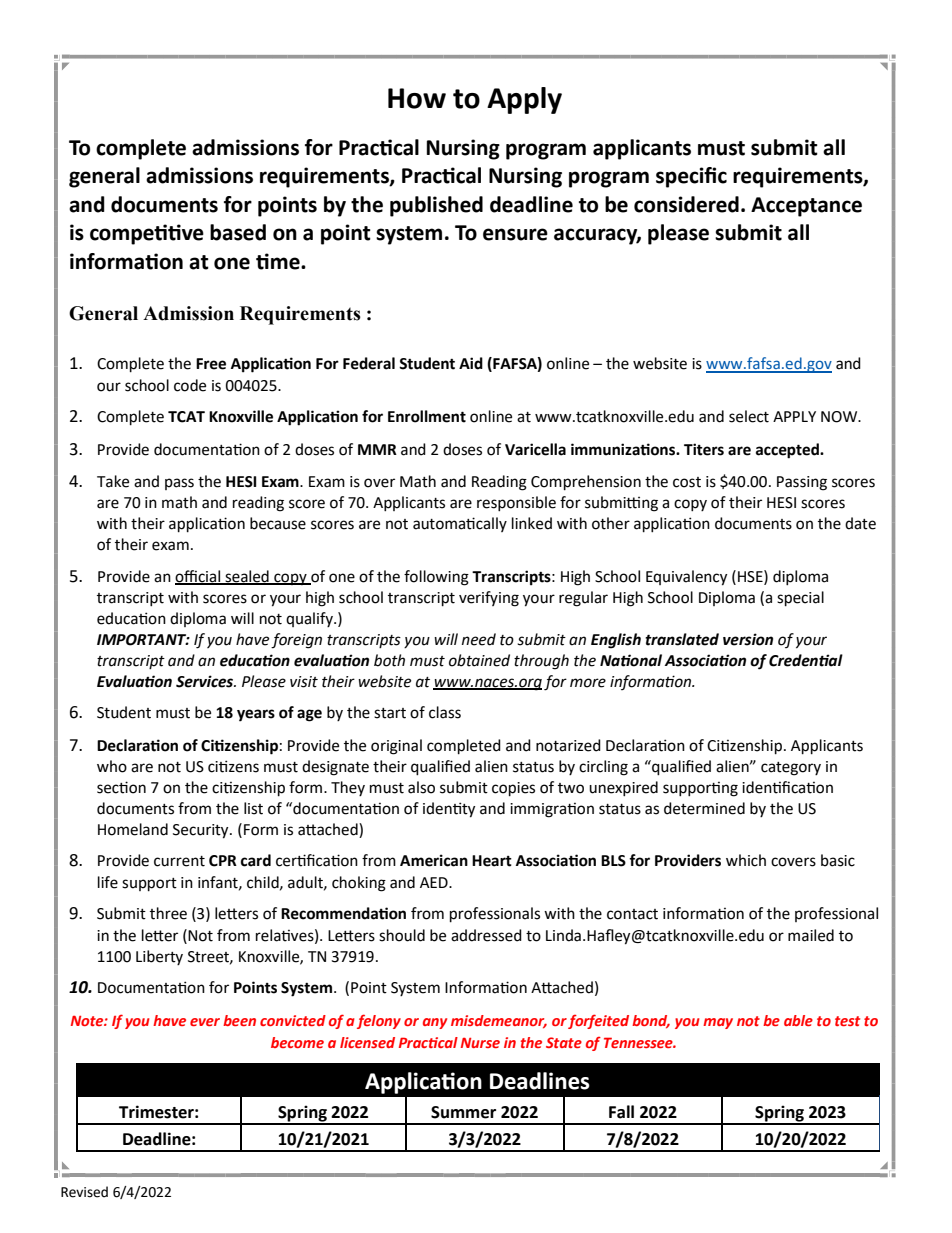  I want to click on specific, so click(691, 177).
